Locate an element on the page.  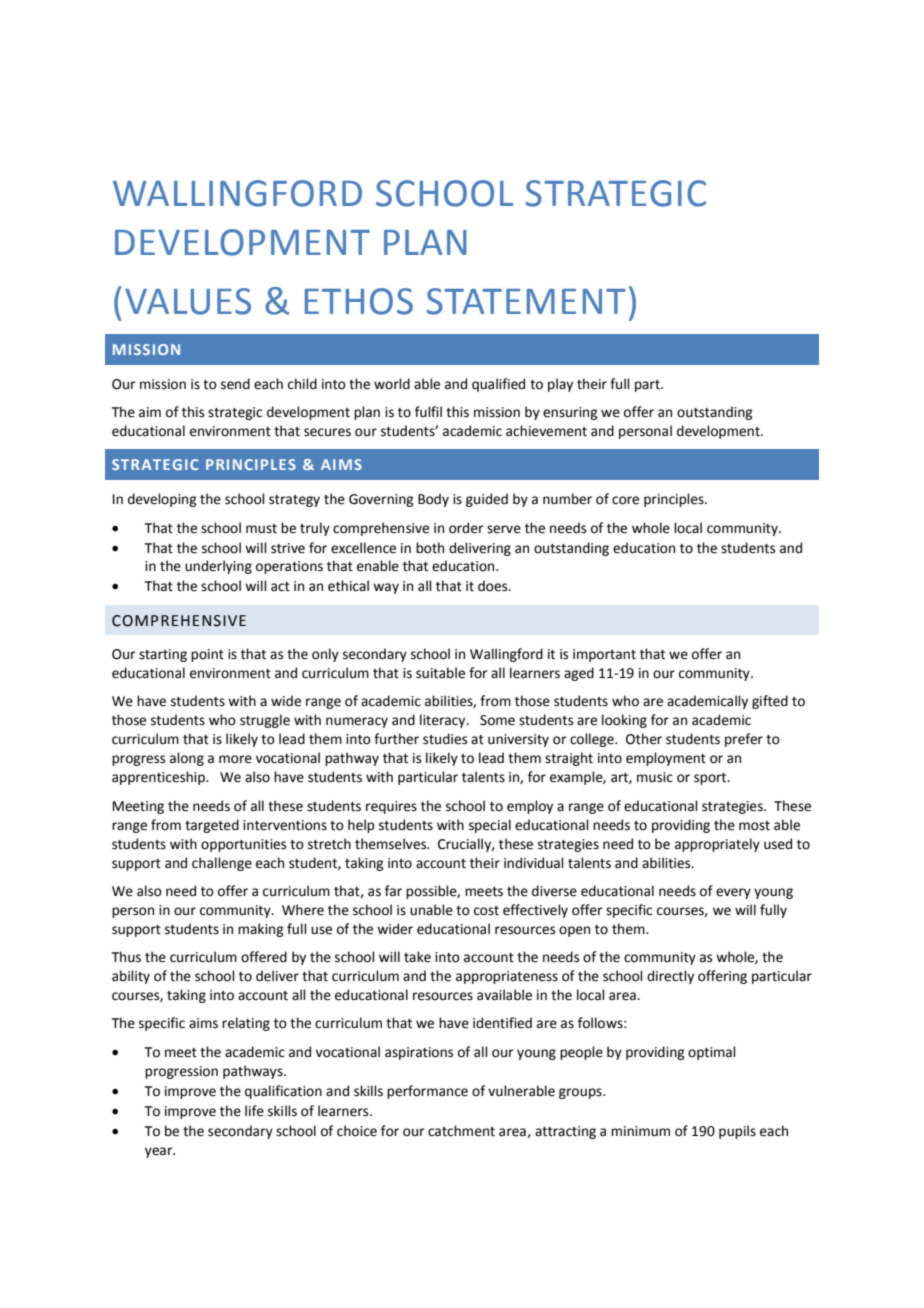
play is located at coordinates (560, 385).
